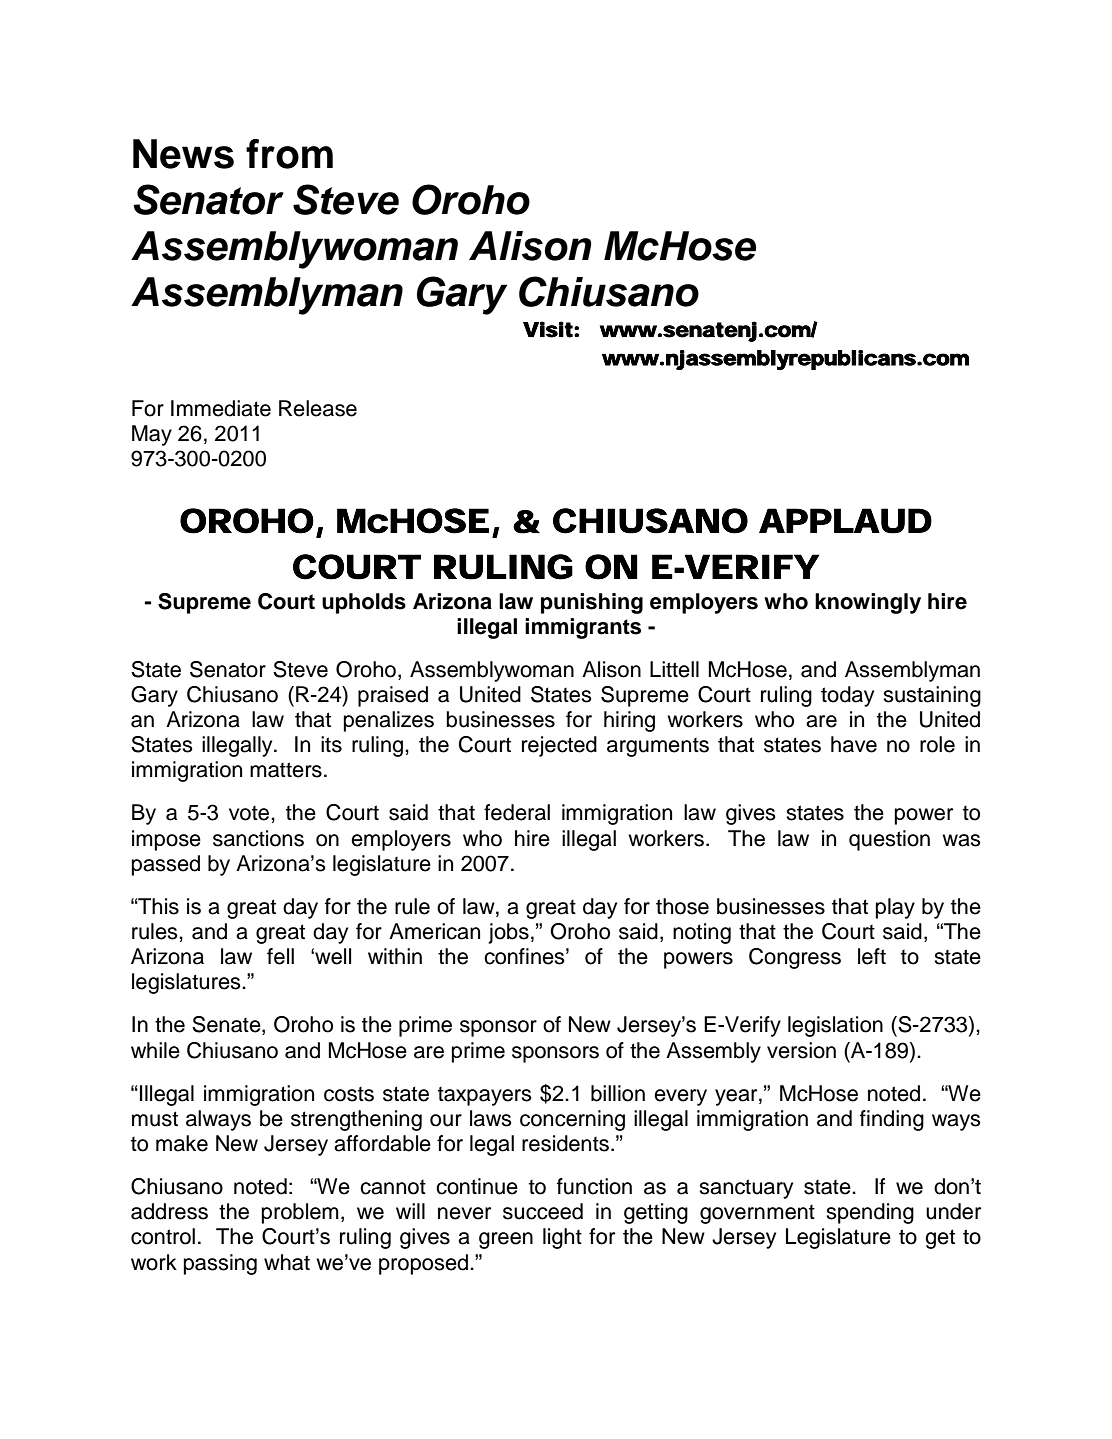 The height and width of the document is (1439, 1112). Describe the element at coordinates (870, 1213) in the document. I see `spending` at that location.
